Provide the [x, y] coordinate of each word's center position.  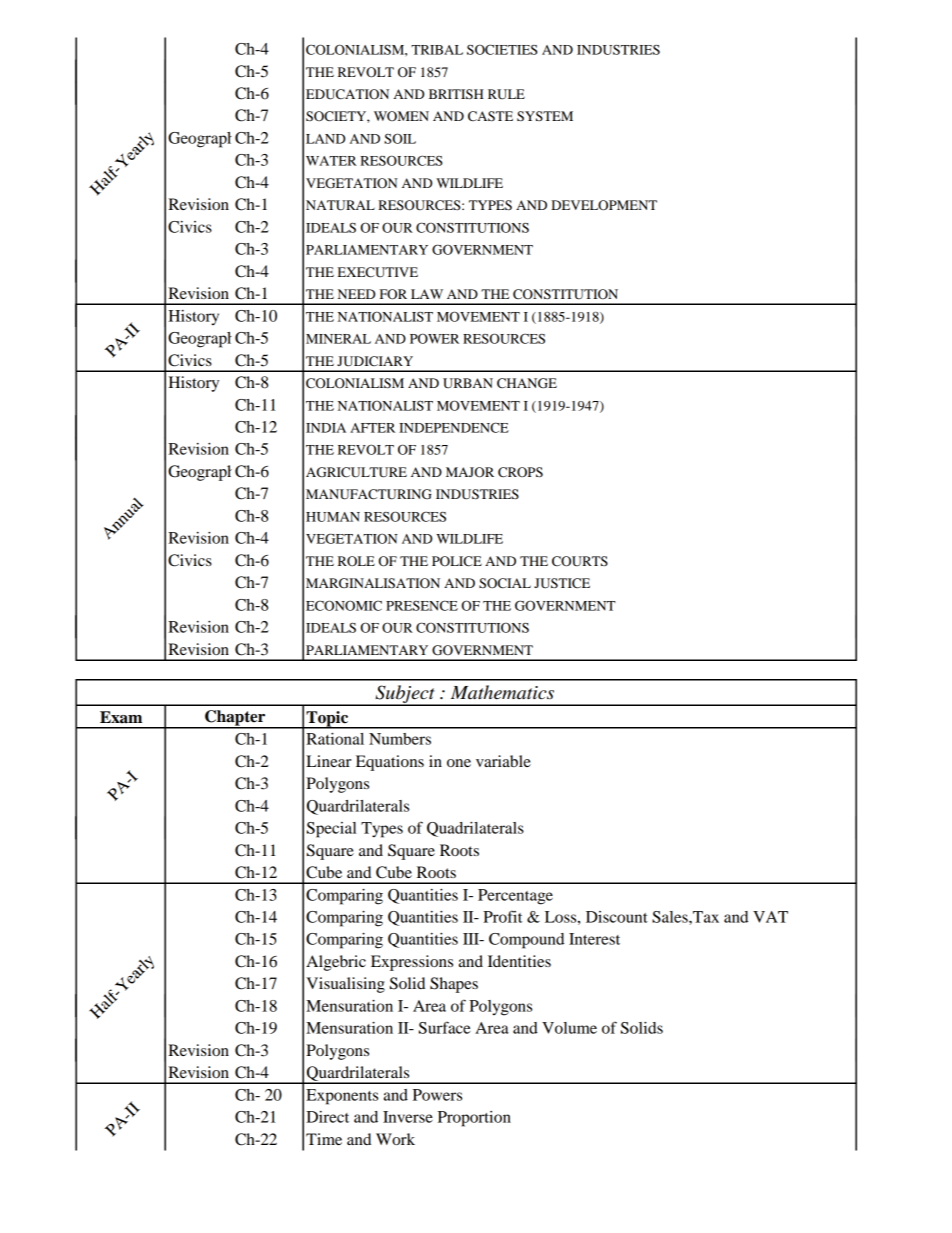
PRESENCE [422, 605]
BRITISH [456, 94]
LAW [427, 294]
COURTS [580, 561]
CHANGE [527, 383]
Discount [617, 917]
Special [331, 830]
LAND [325, 139]
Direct [327, 1117]
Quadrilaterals [475, 829]
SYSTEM [545, 116]
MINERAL [338, 339]
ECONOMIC [344, 605]
